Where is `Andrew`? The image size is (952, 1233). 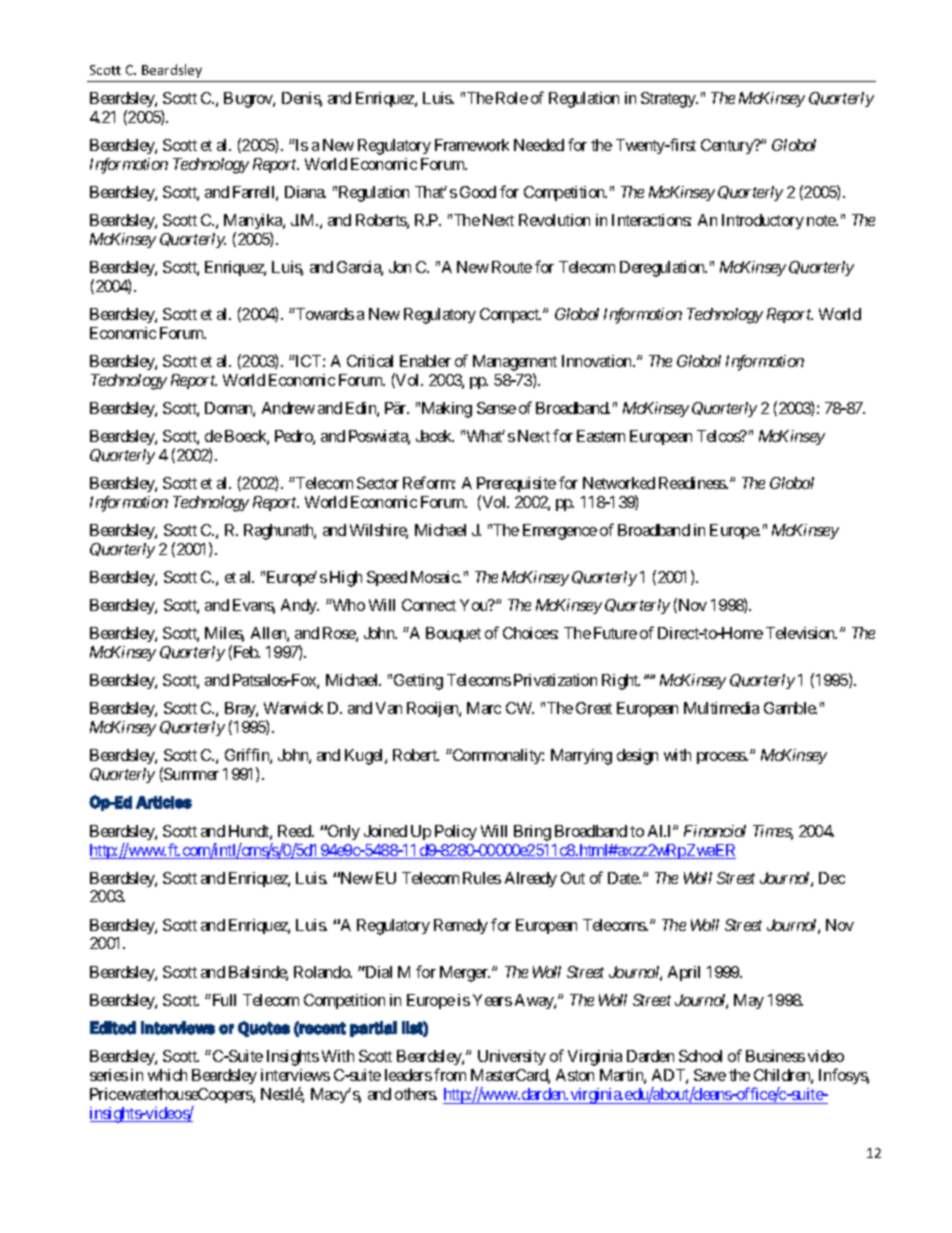
Andrew is located at coordinates (288, 408).
